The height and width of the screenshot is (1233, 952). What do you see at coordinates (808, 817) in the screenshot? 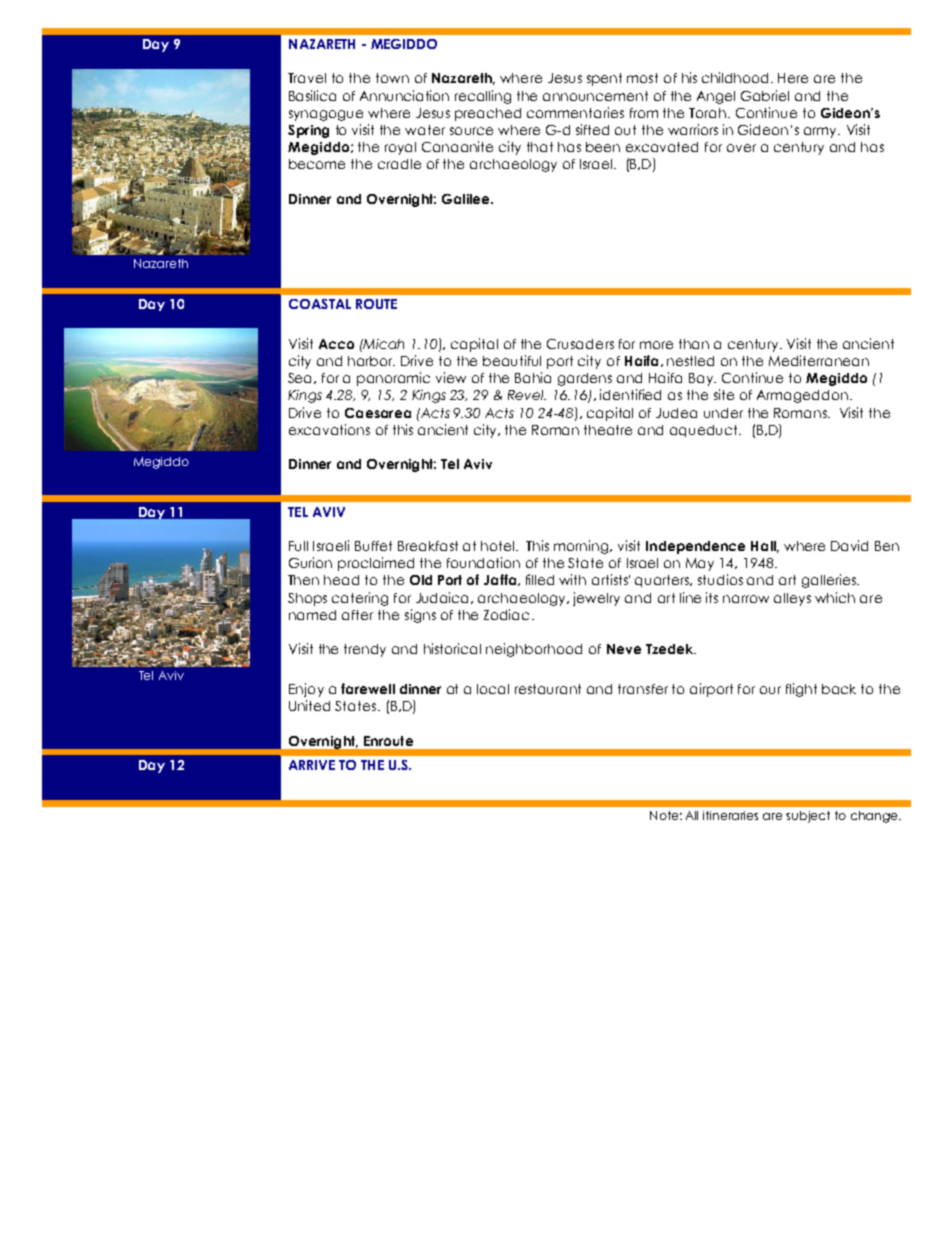
I see `subject` at bounding box center [808, 817].
